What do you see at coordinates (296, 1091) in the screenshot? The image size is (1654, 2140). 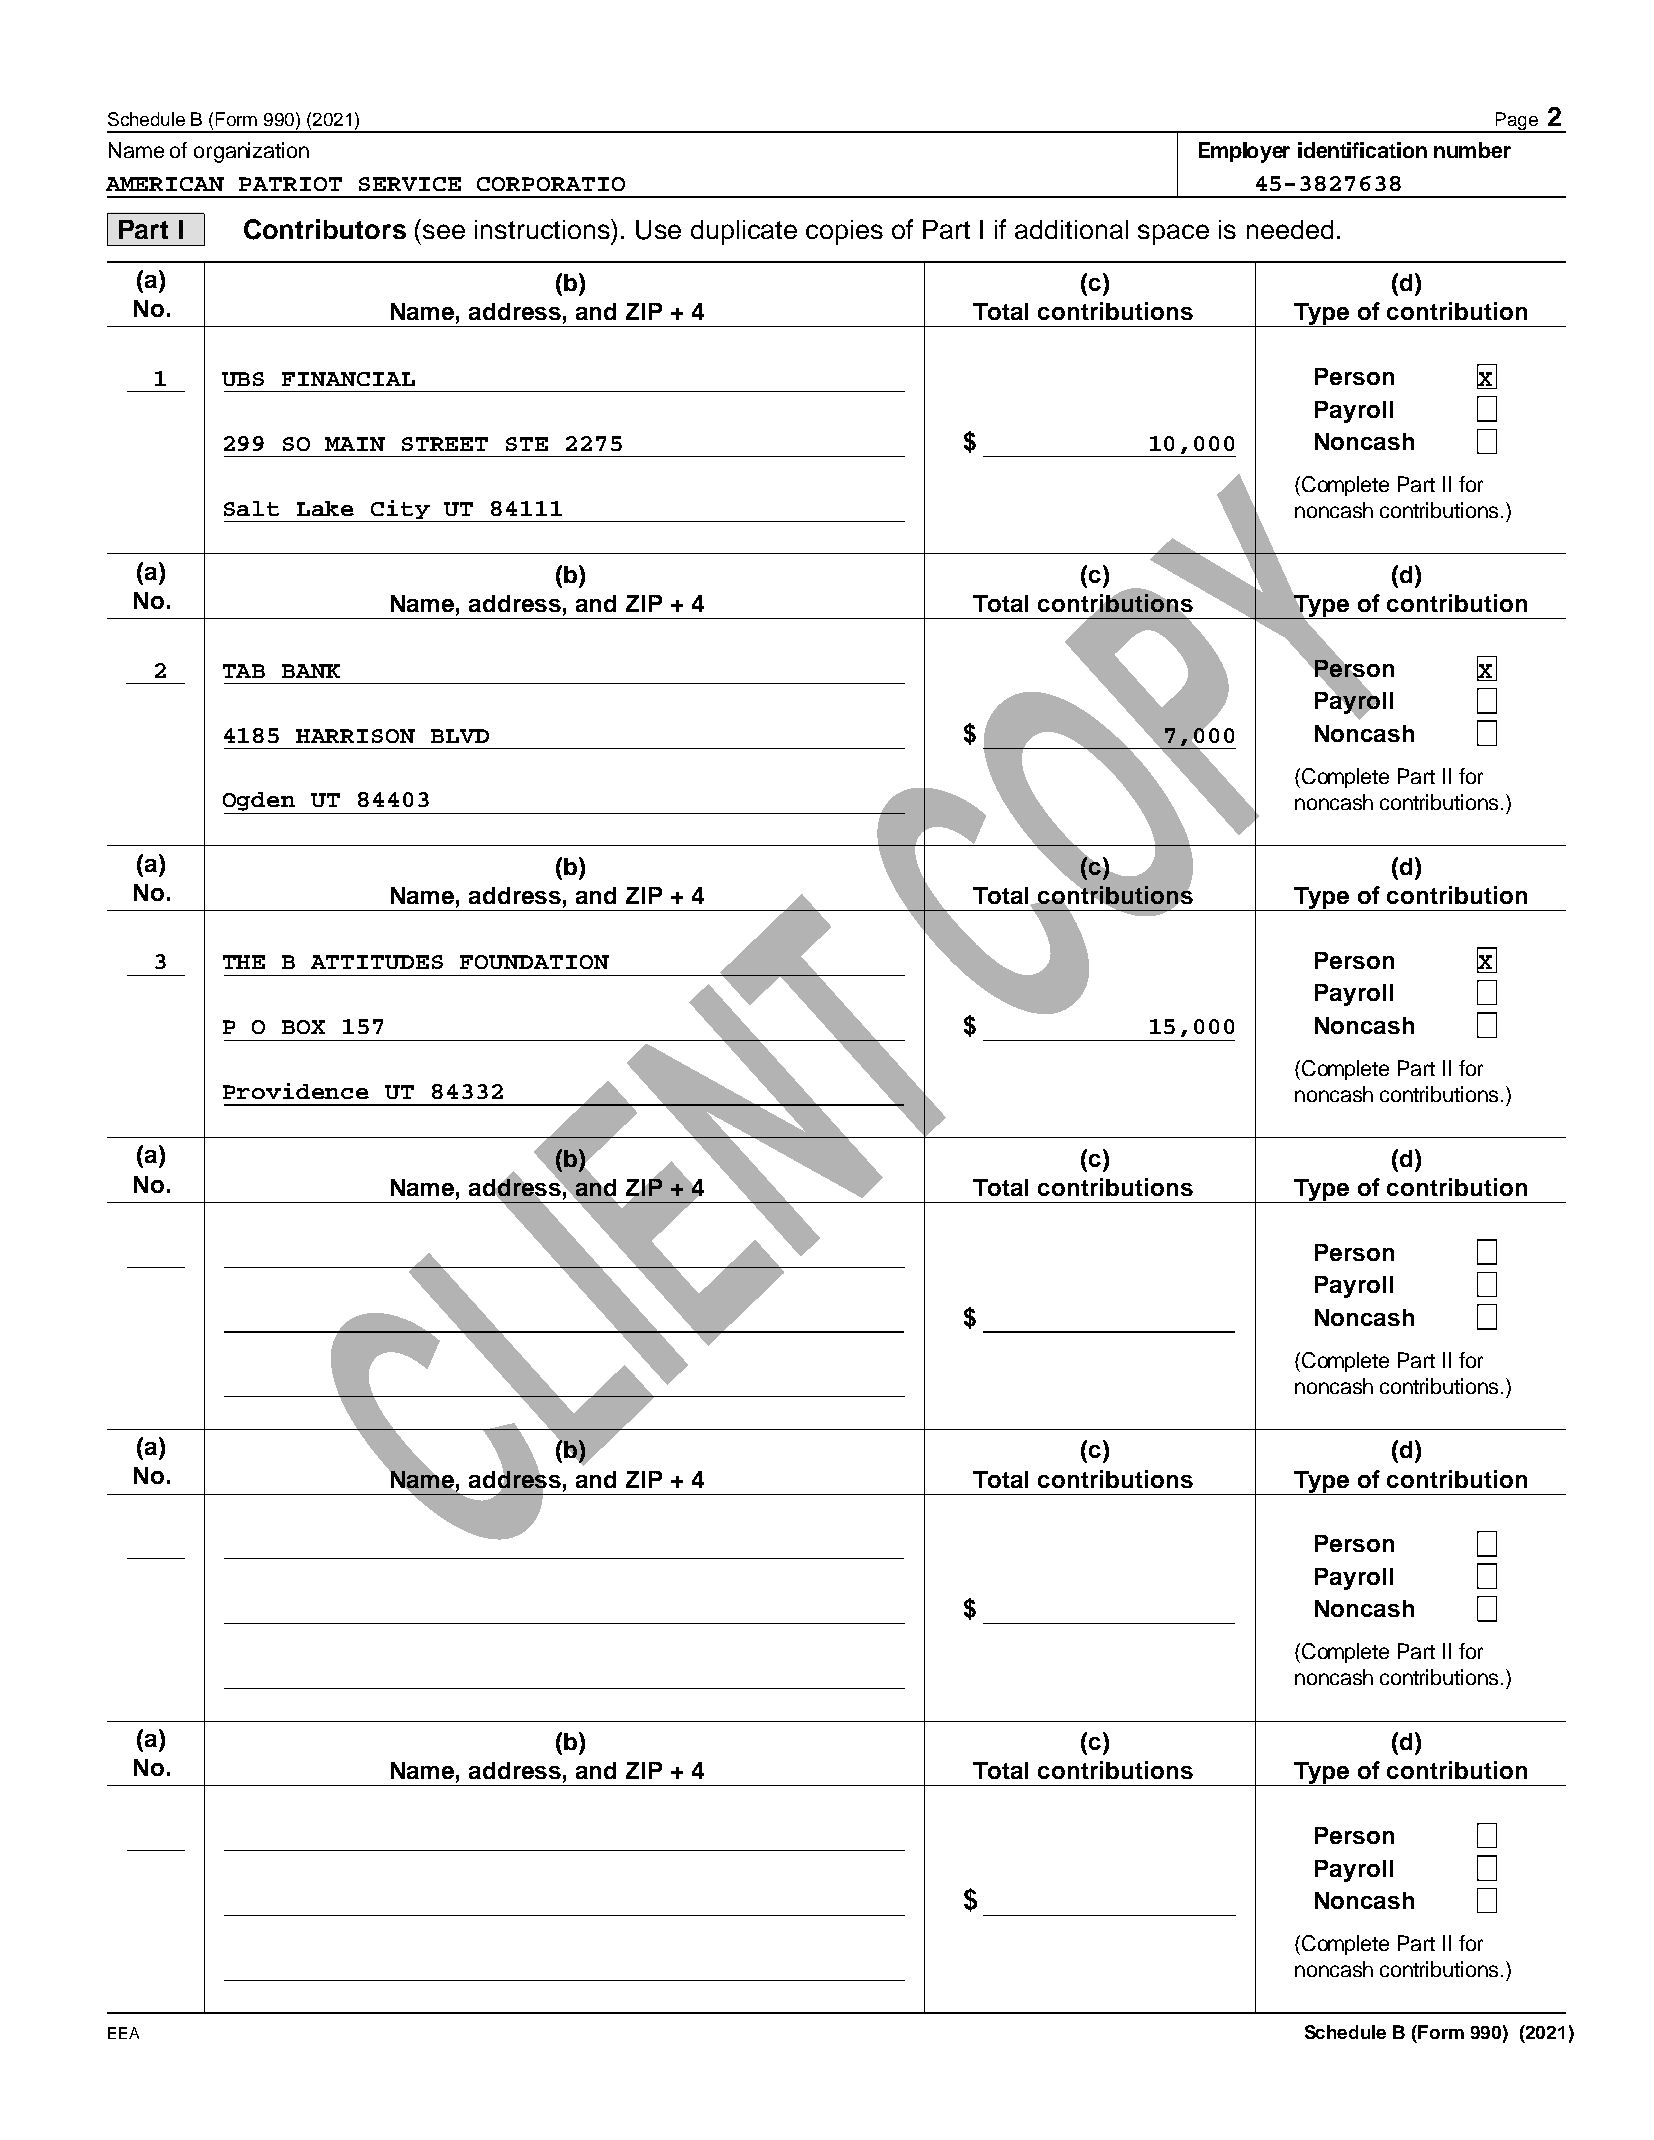 I see `Providence` at bounding box center [296, 1091].
